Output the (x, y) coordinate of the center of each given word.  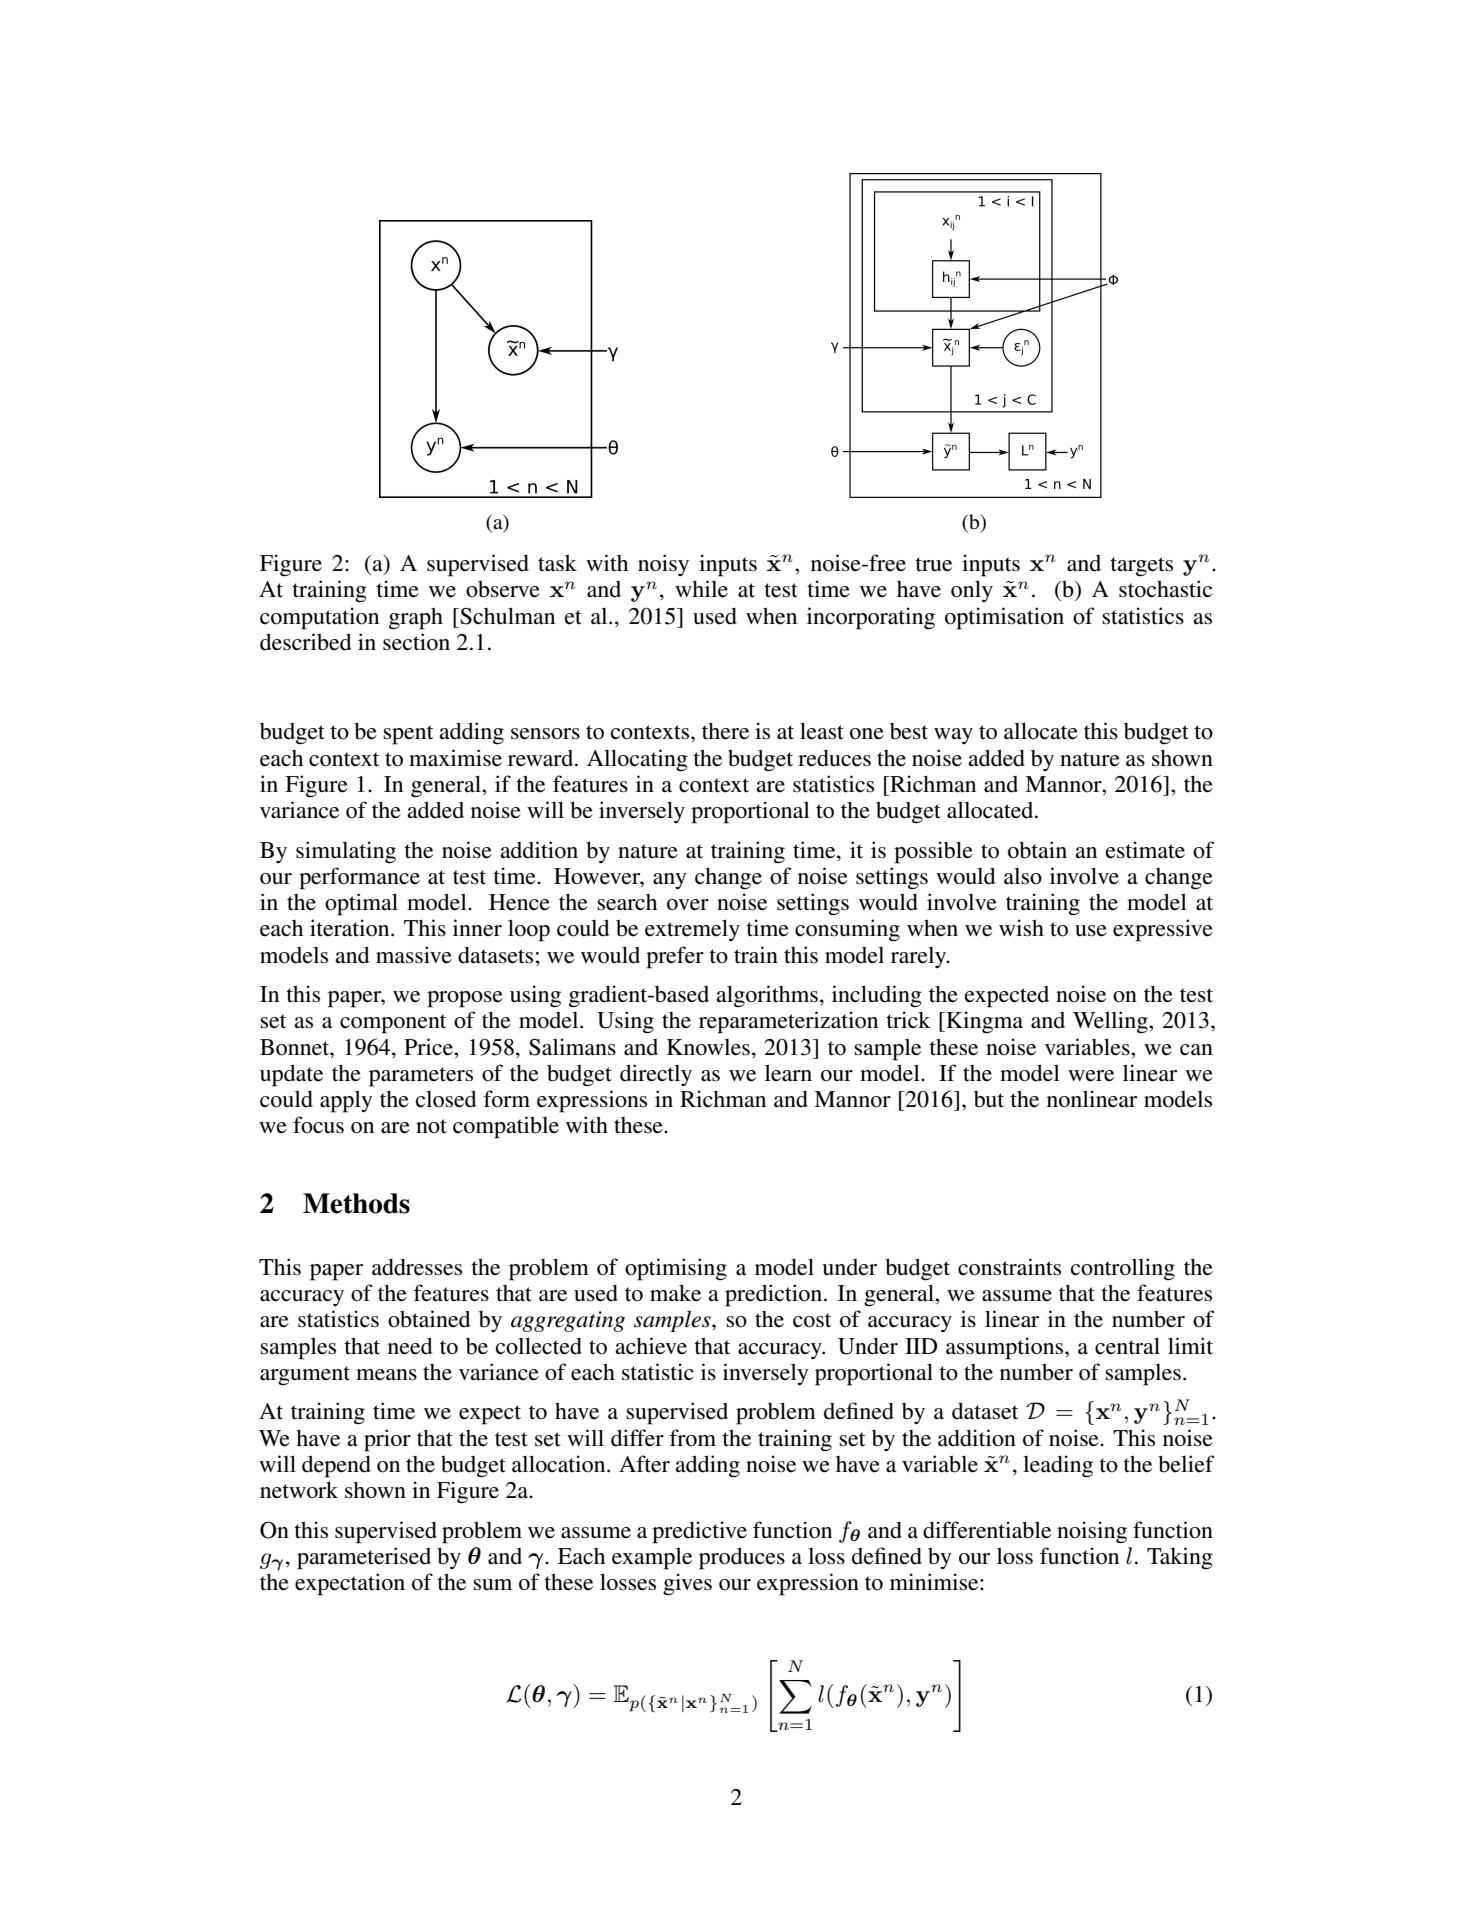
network (299, 1490)
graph (416, 618)
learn (788, 1073)
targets (1141, 566)
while (701, 589)
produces (742, 1558)
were (1091, 1076)
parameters (421, 1077)
